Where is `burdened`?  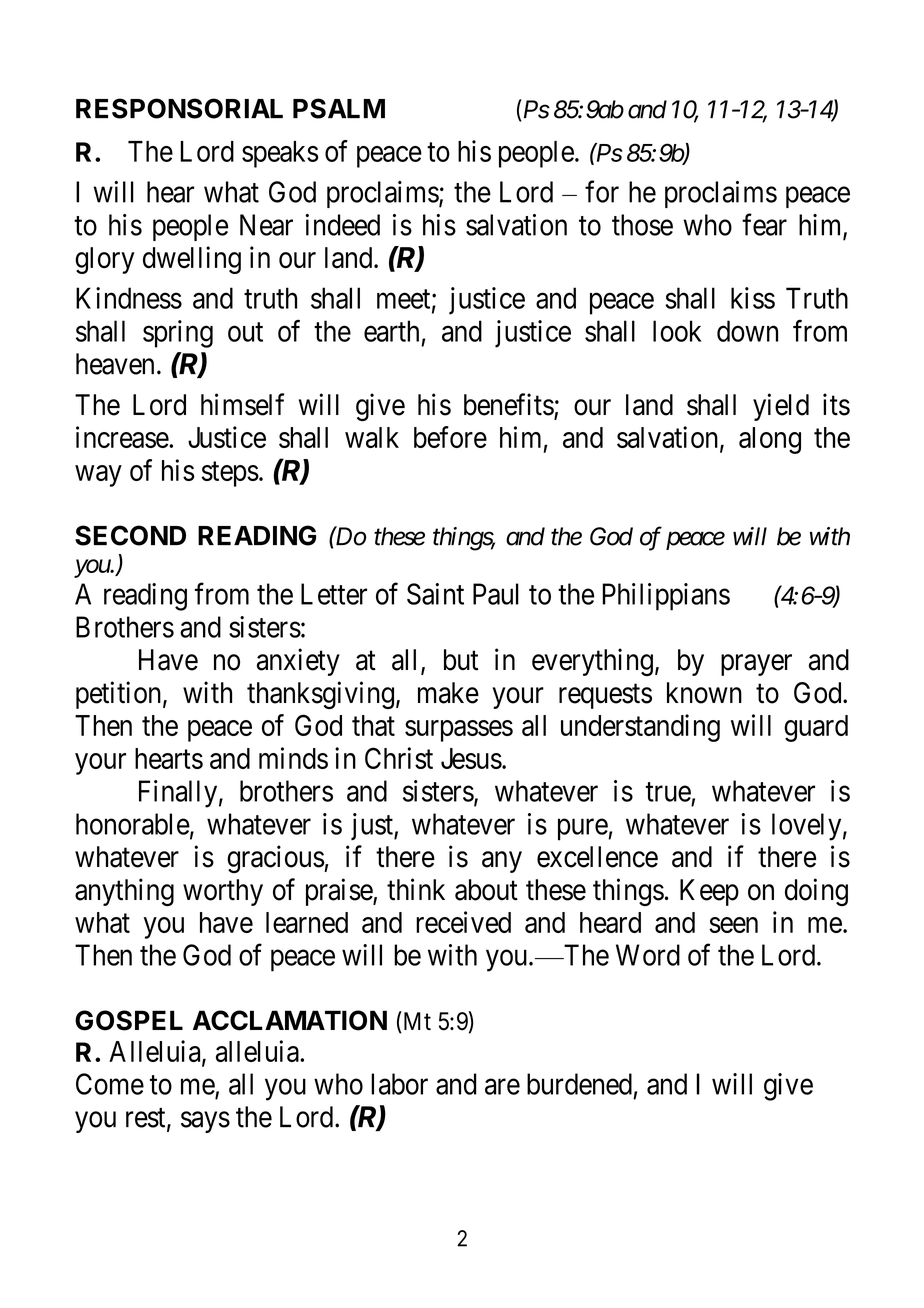
burdened is located at coordinates (579, 1084).
